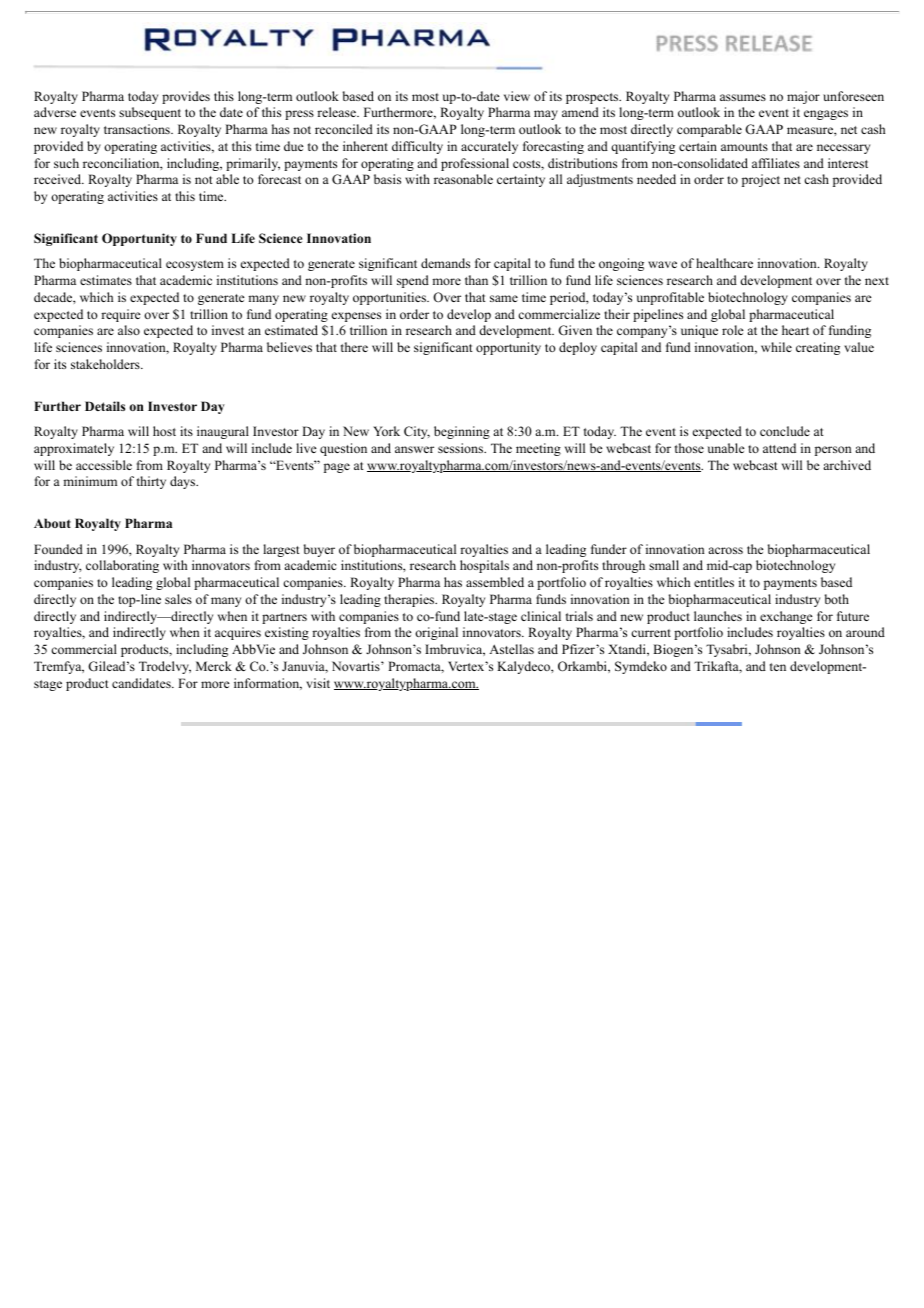 This screenshot has height=1308, width=924. What do you see at coordinates (214, 666) in the screenshot?
I see `Merck` at bounding box center [214, 666].
